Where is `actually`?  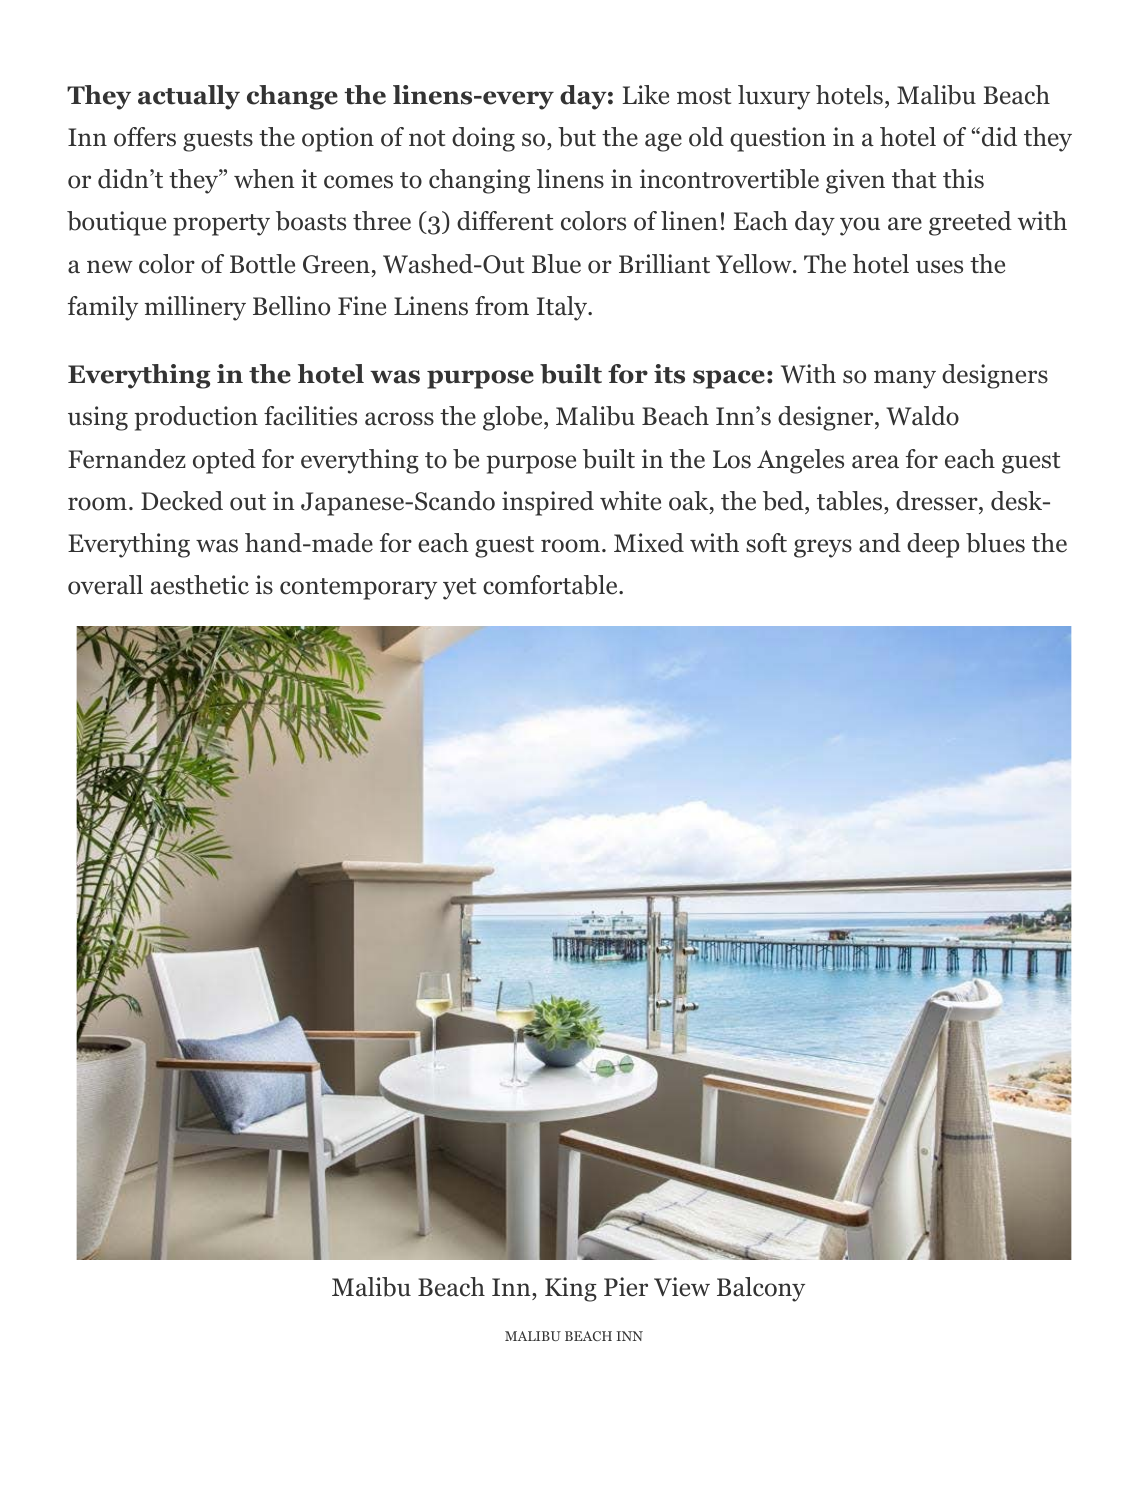
actually is located at coordinates (189, 97).
